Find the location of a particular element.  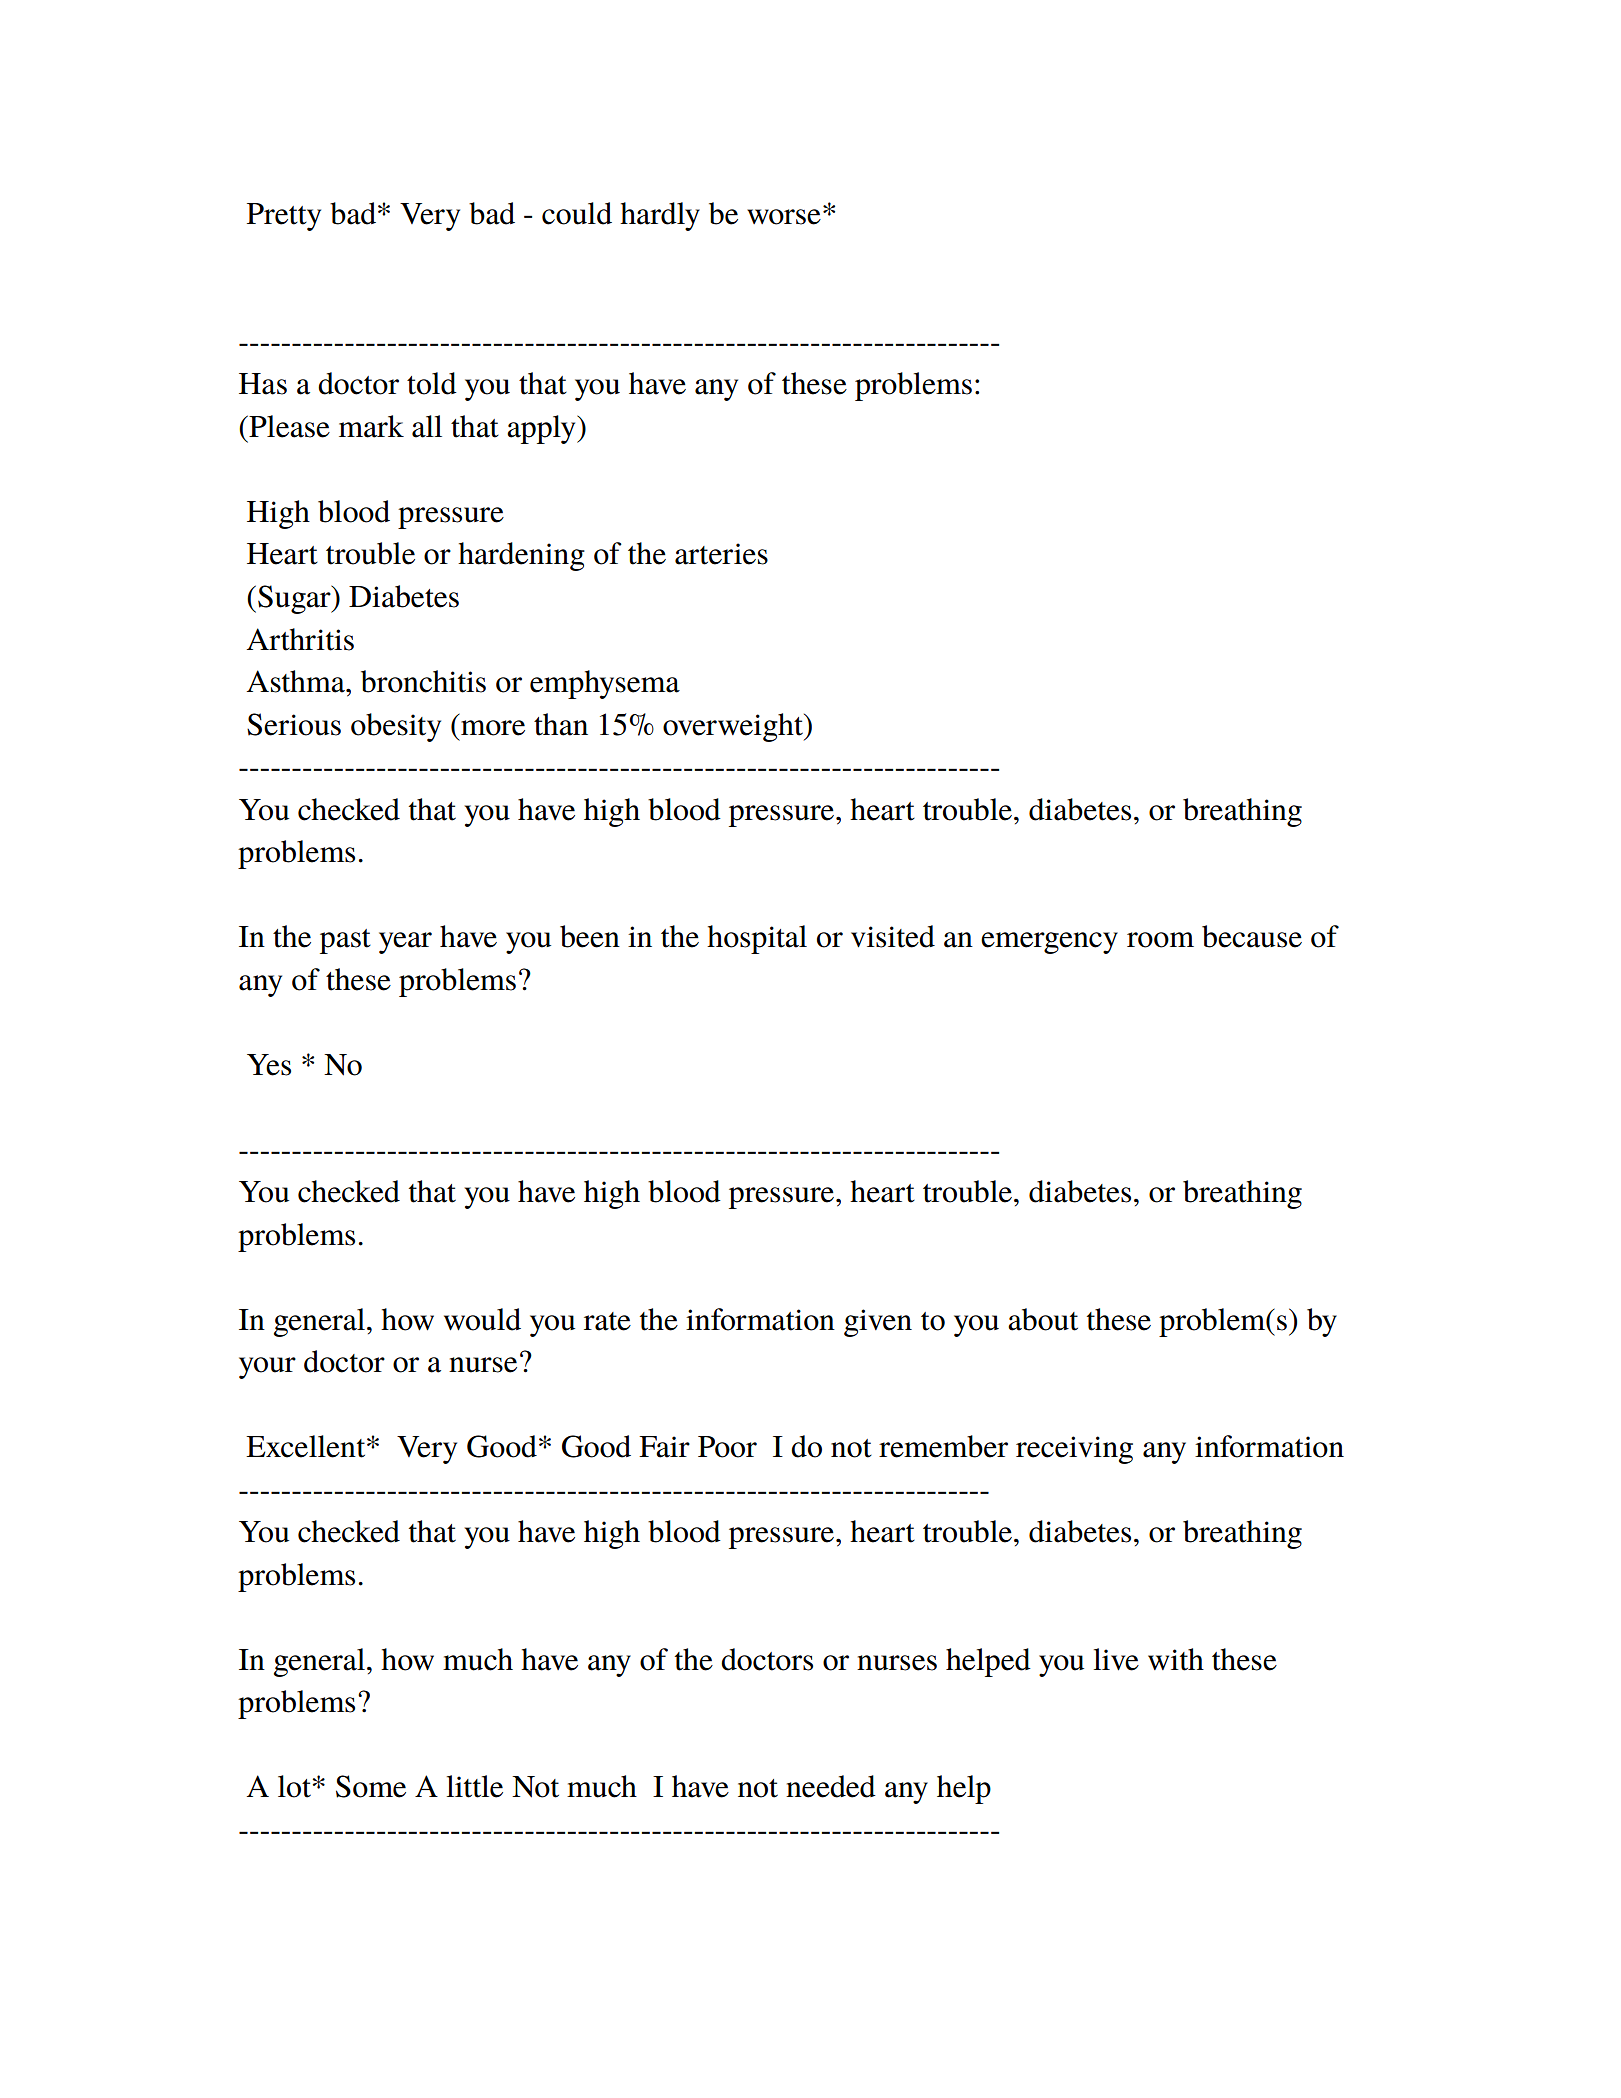

Some is located at coordinates (371, 1786).
